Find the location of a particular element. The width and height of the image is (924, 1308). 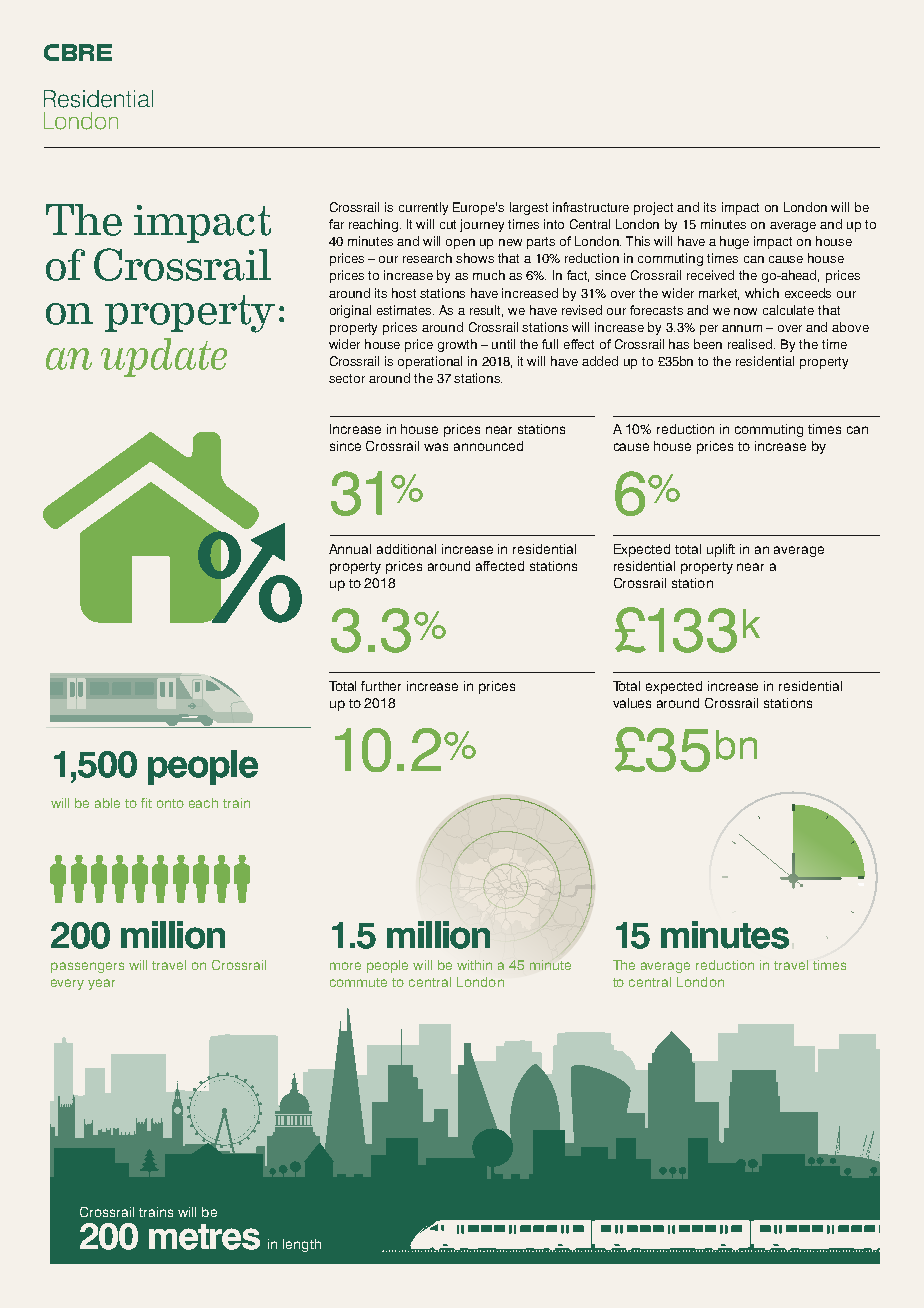

open is located at coordinates (460, 244).
